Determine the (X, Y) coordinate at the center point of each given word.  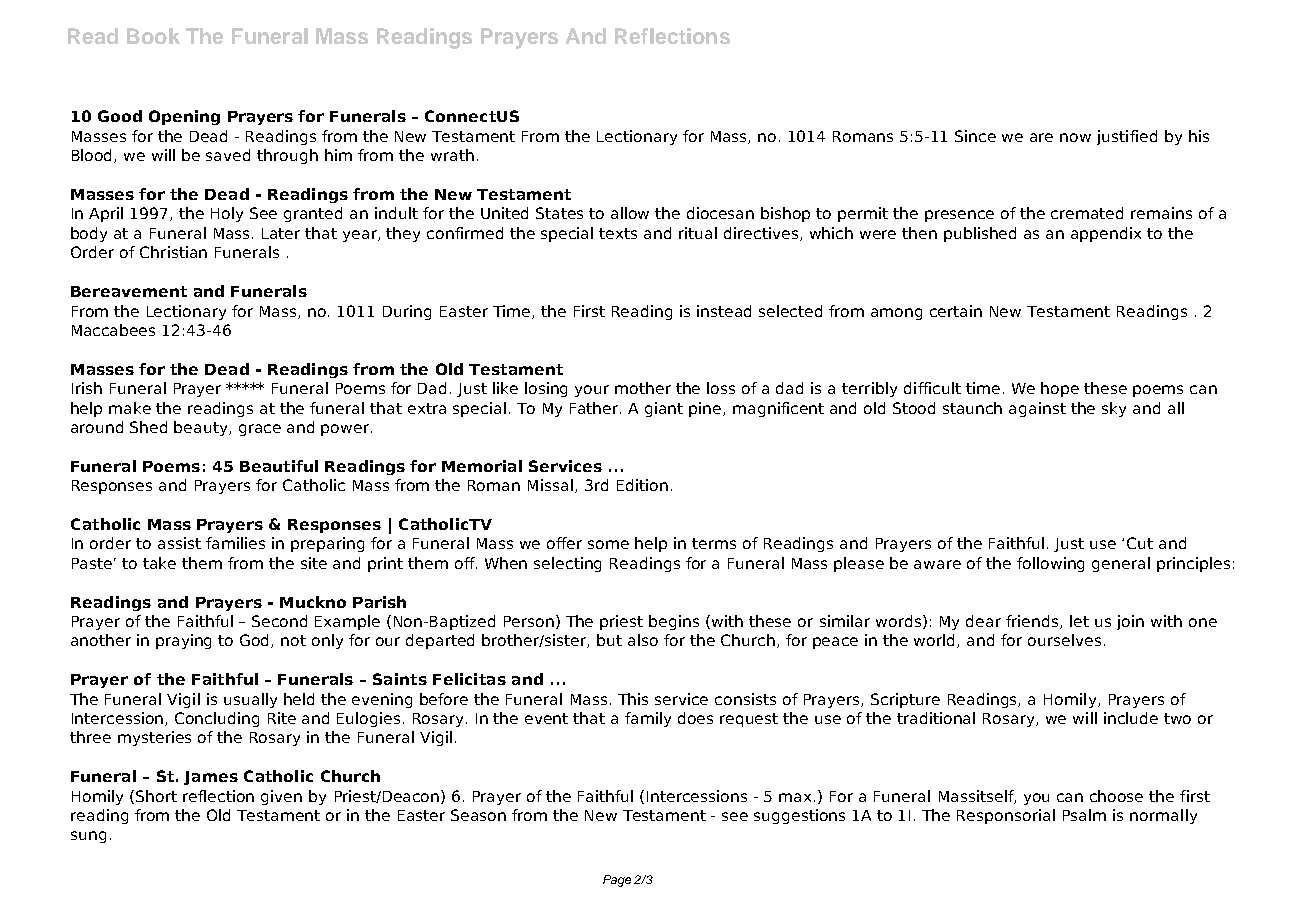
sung (88, 837)
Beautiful (279, 466)
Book (153, 36)
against (1037, 409)
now (1075, 137)
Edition (642, 485)
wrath (452, 155)
